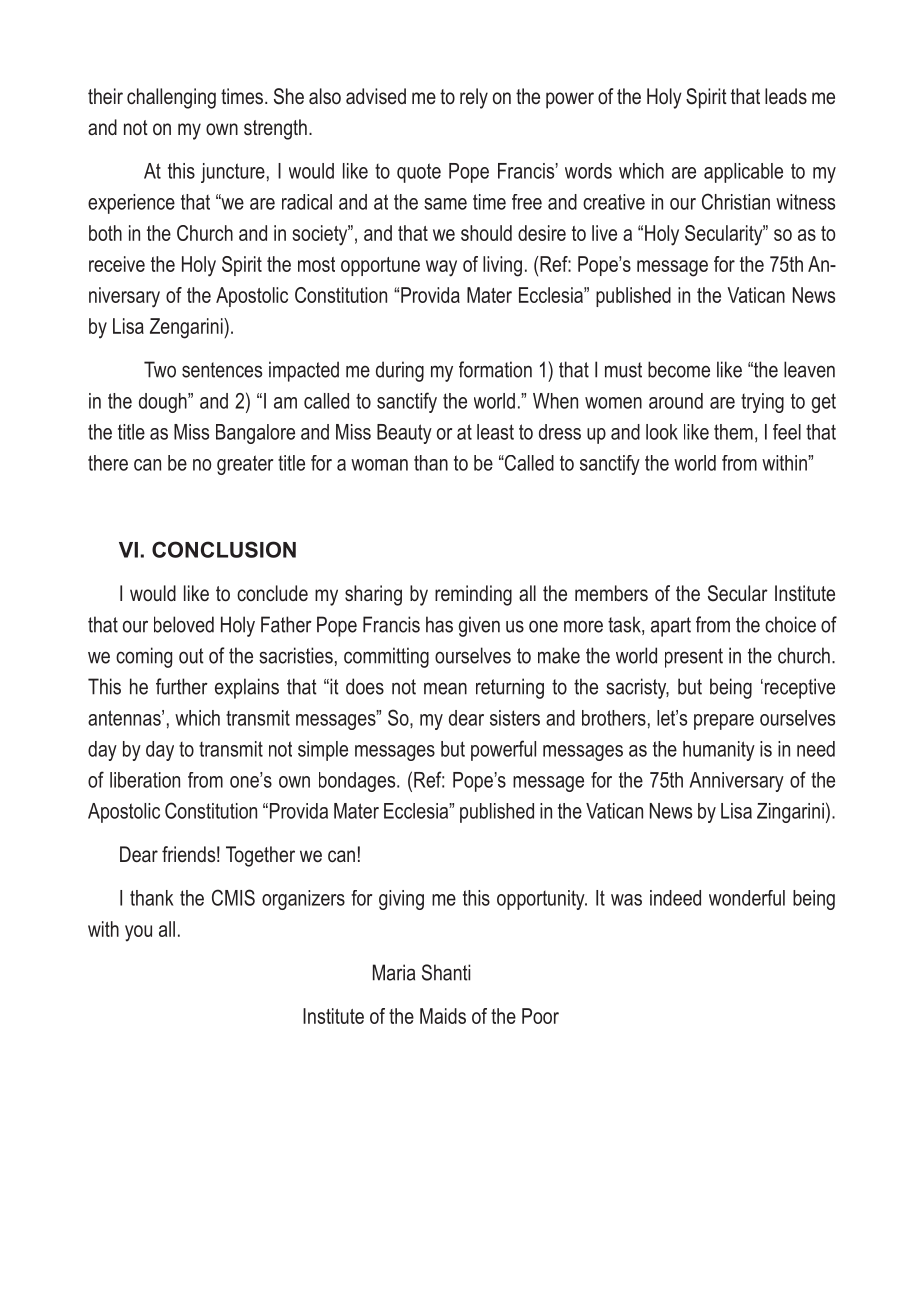 The image size is (924, 1308). I want to click on greater, so click(245, 465).
